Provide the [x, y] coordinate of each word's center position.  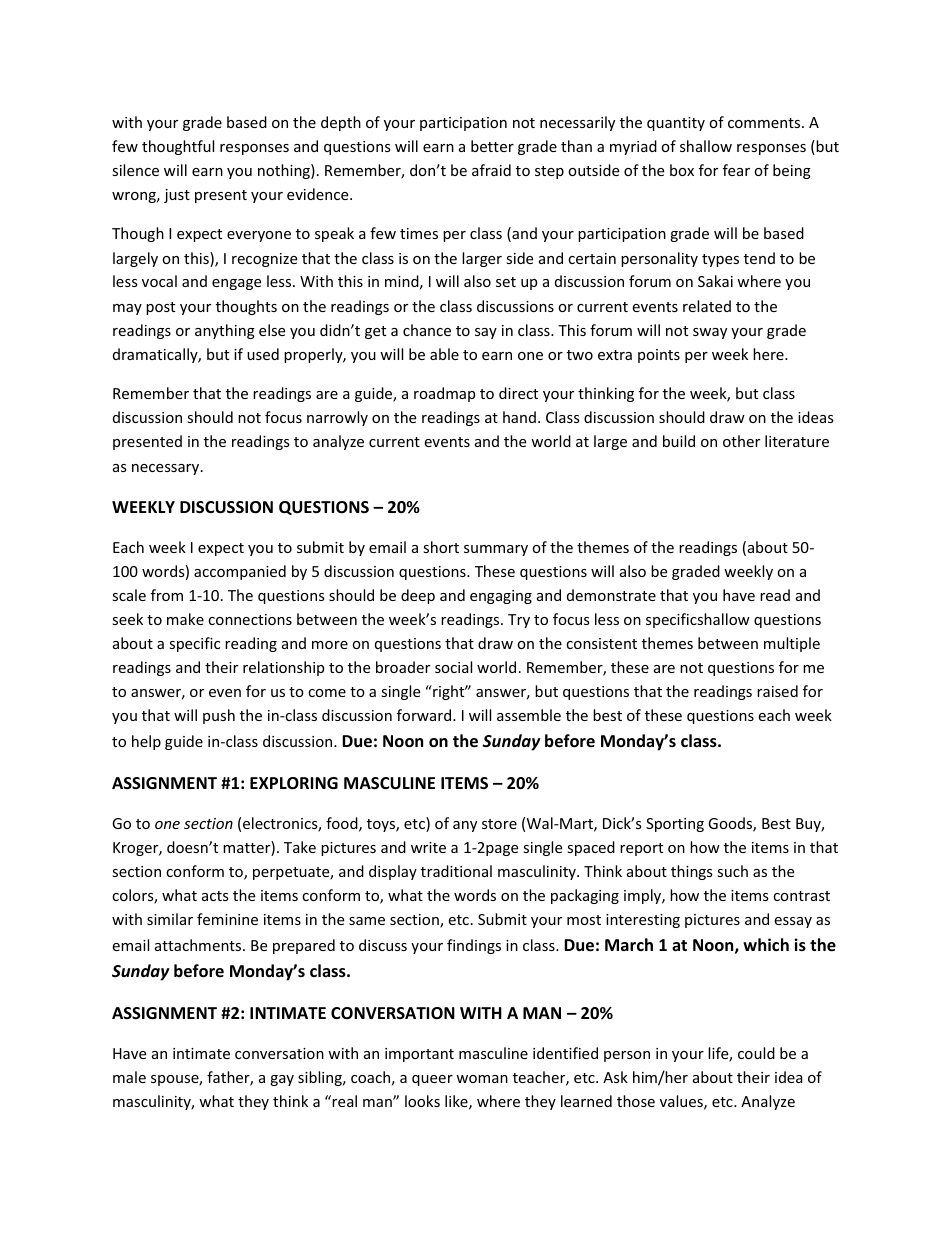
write [428, 847]
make [185, 619]
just [177, 196]
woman [482, 1079]
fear [736, 170]
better [492, 146]
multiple [792, 644]
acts [215, 896]
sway [710, 333]
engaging [501, 597]
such [732, 871]
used [263, 354]
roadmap [444, 394]
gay [282, 1080]
